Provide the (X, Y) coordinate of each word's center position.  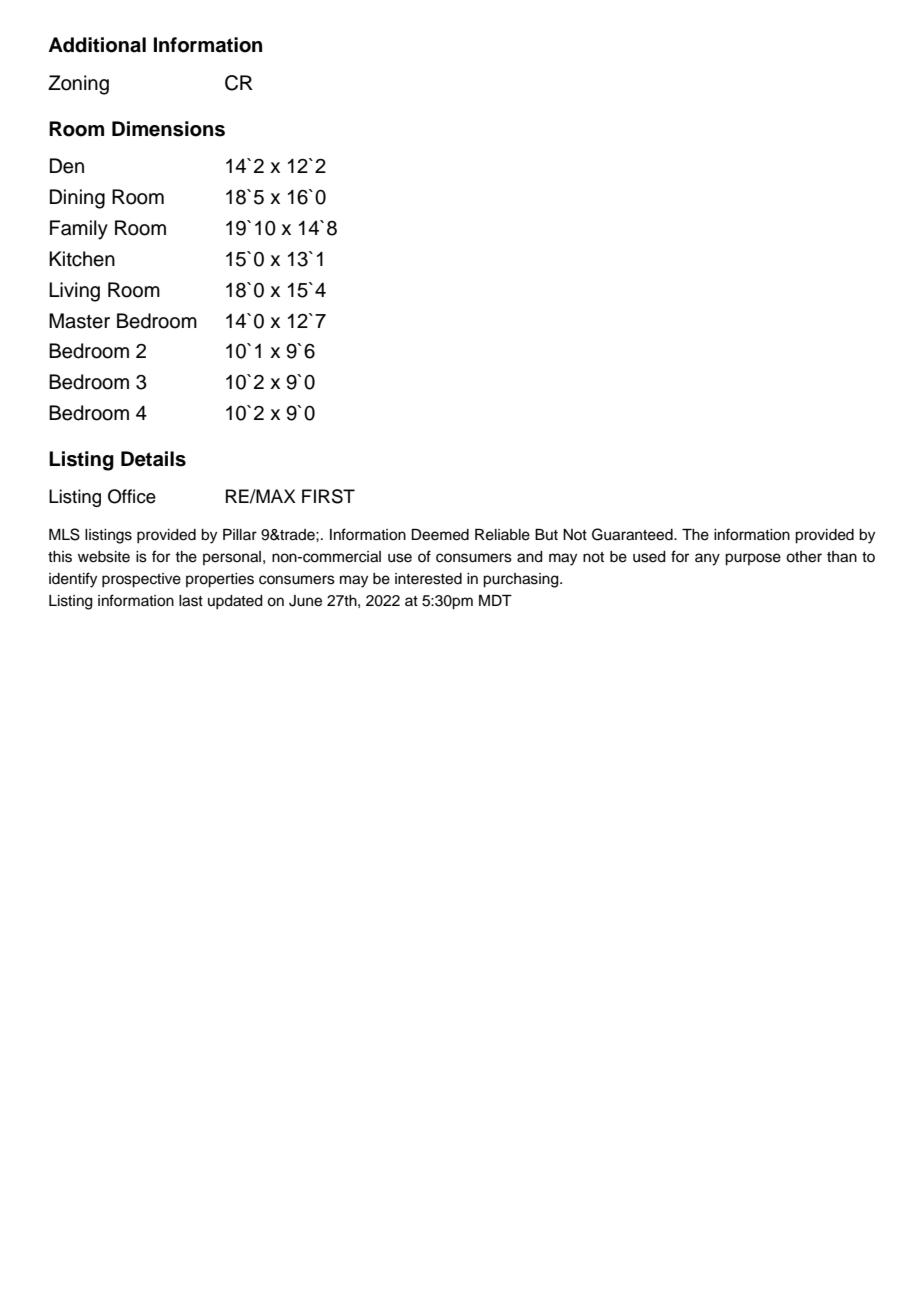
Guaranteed (633, 534)
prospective (141, 580)
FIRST (328, 496)
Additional (97, 45)
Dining (77, 199)
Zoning (78, 85)
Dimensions (168, 129)
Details (153, 459)
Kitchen (82, 259)
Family (79, 230)
